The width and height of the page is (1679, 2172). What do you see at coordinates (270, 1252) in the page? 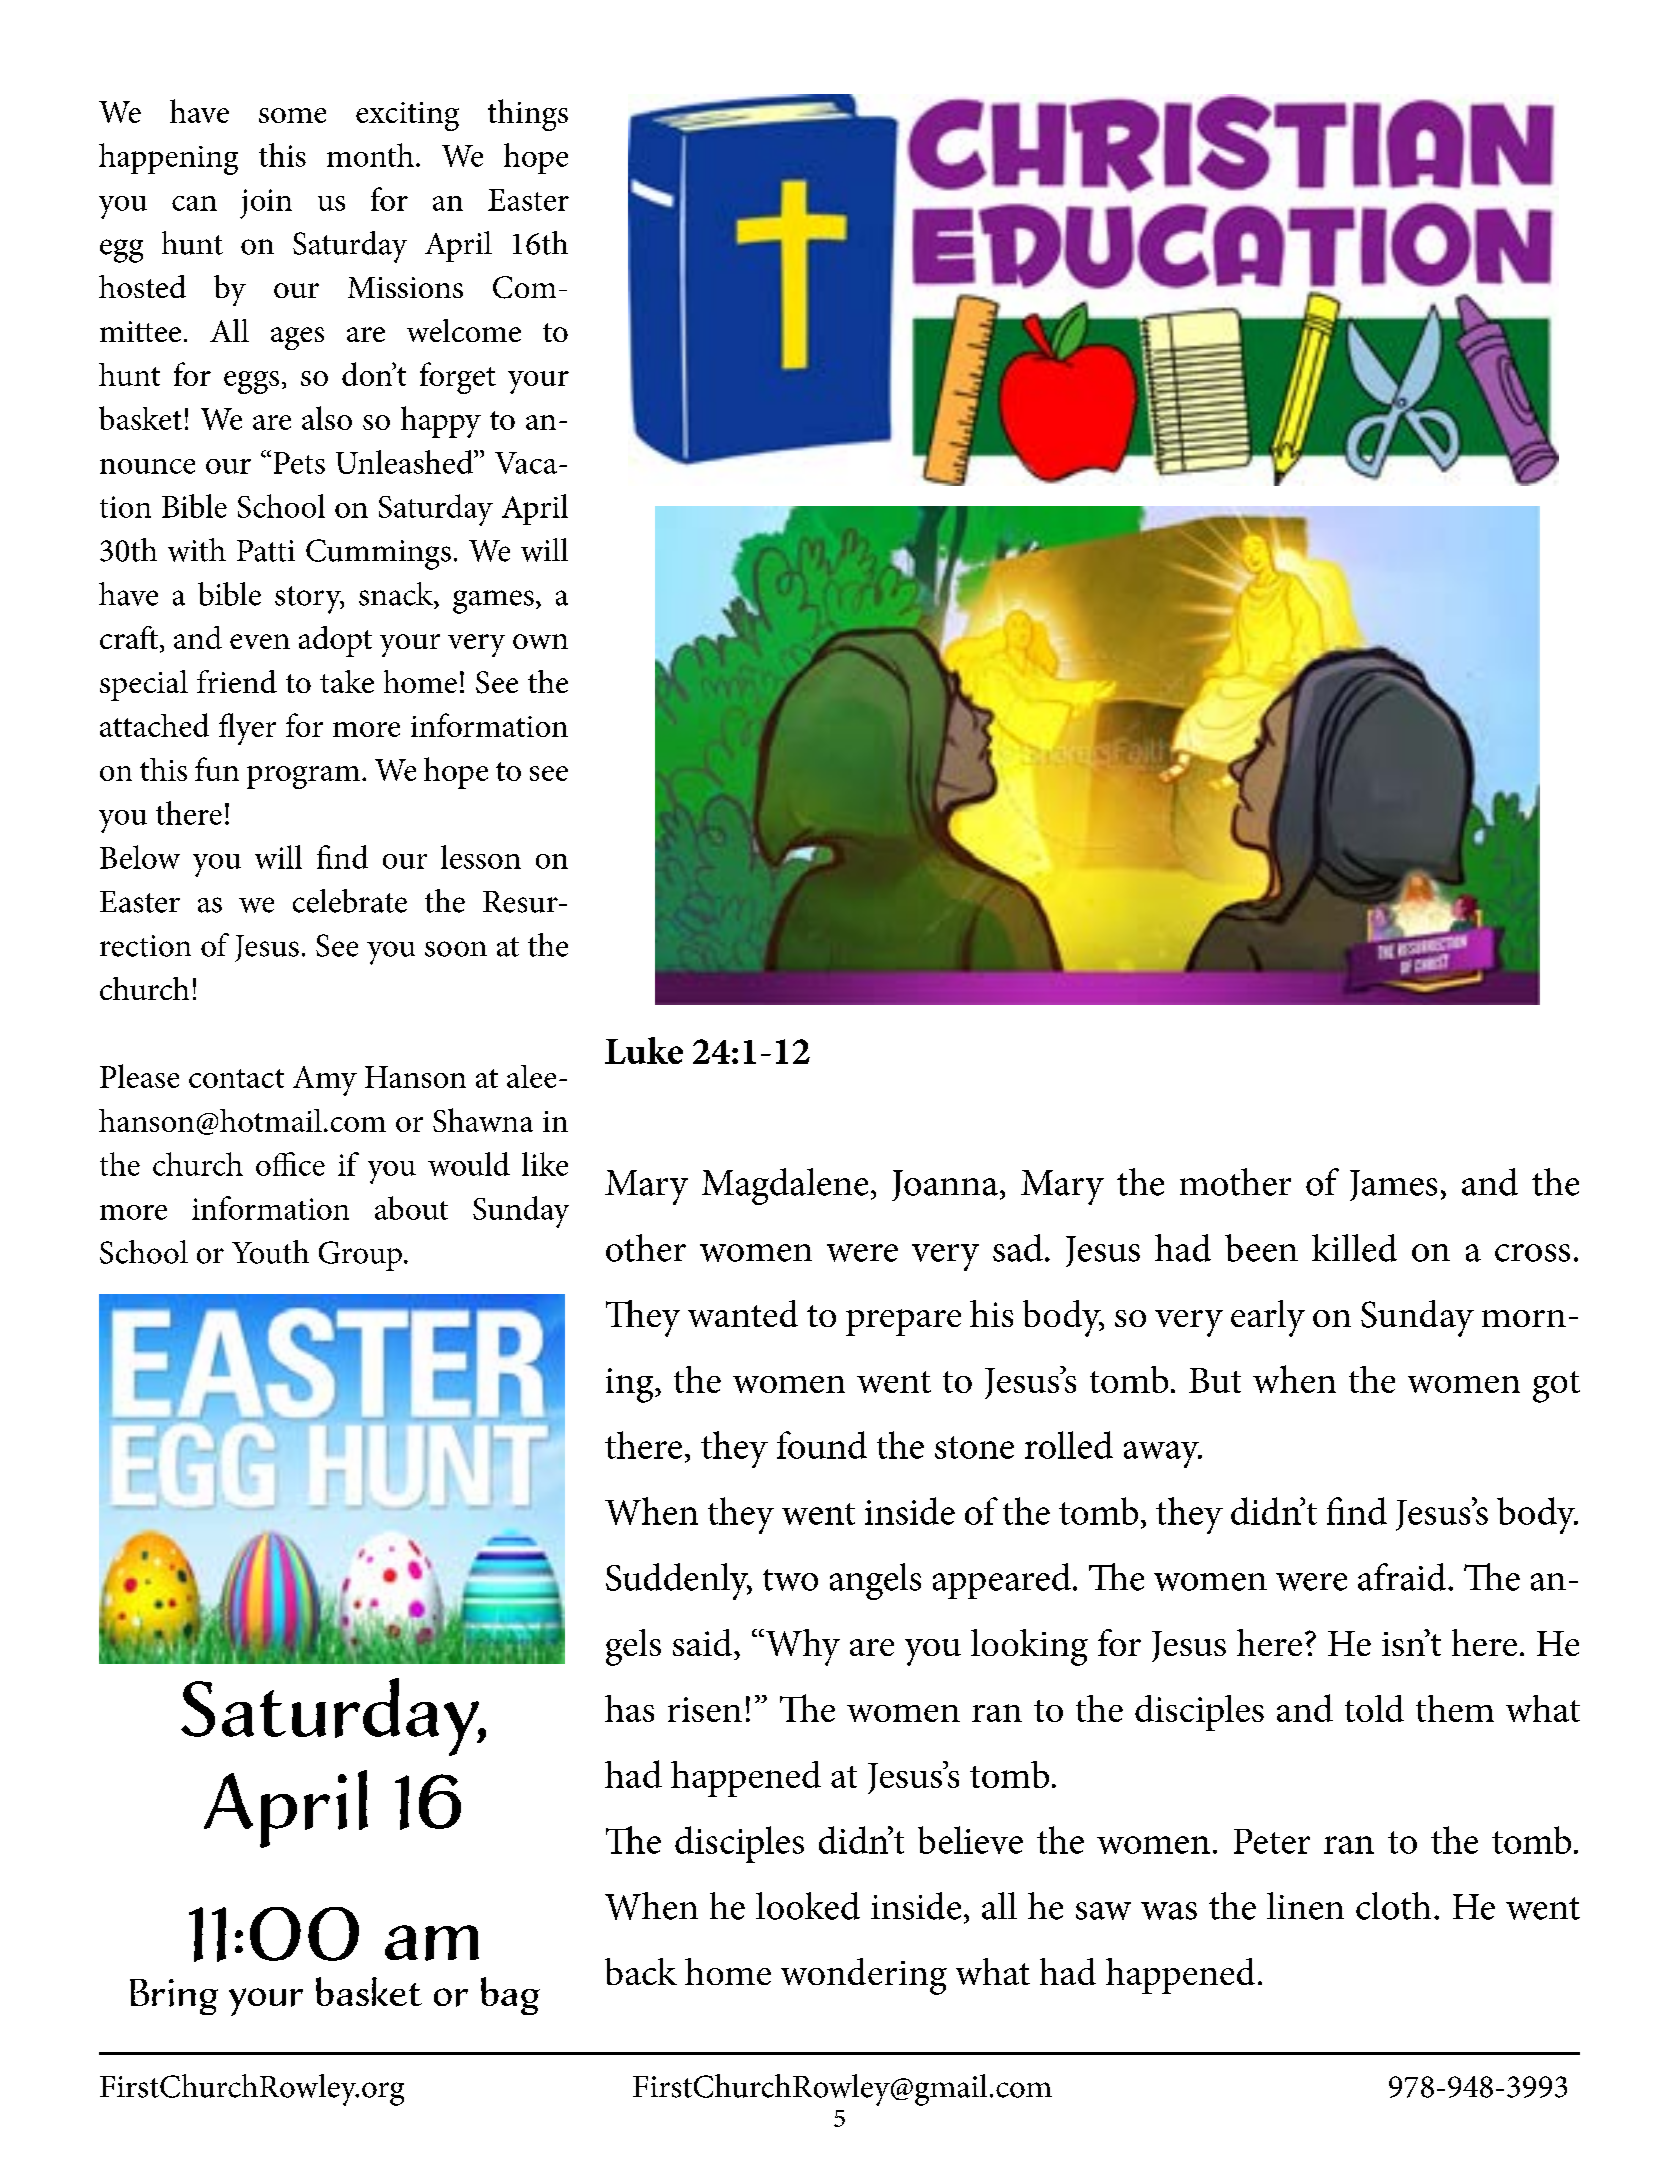
I see `Youth` at bounding box center [270, 1252].
